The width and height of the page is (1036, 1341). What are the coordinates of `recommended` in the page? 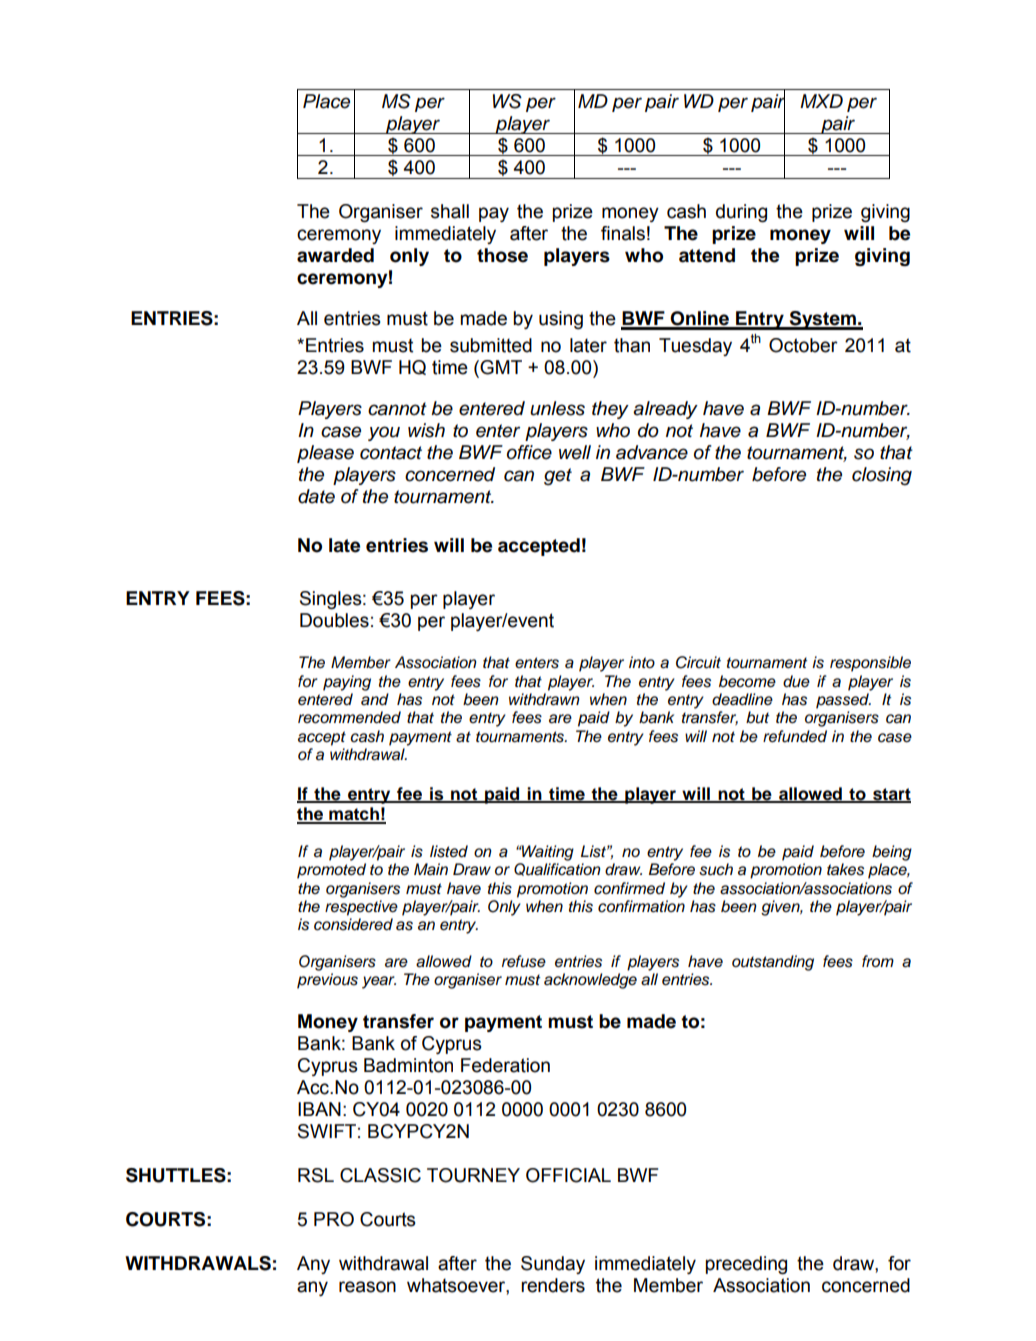 It's located at (349, 717).
